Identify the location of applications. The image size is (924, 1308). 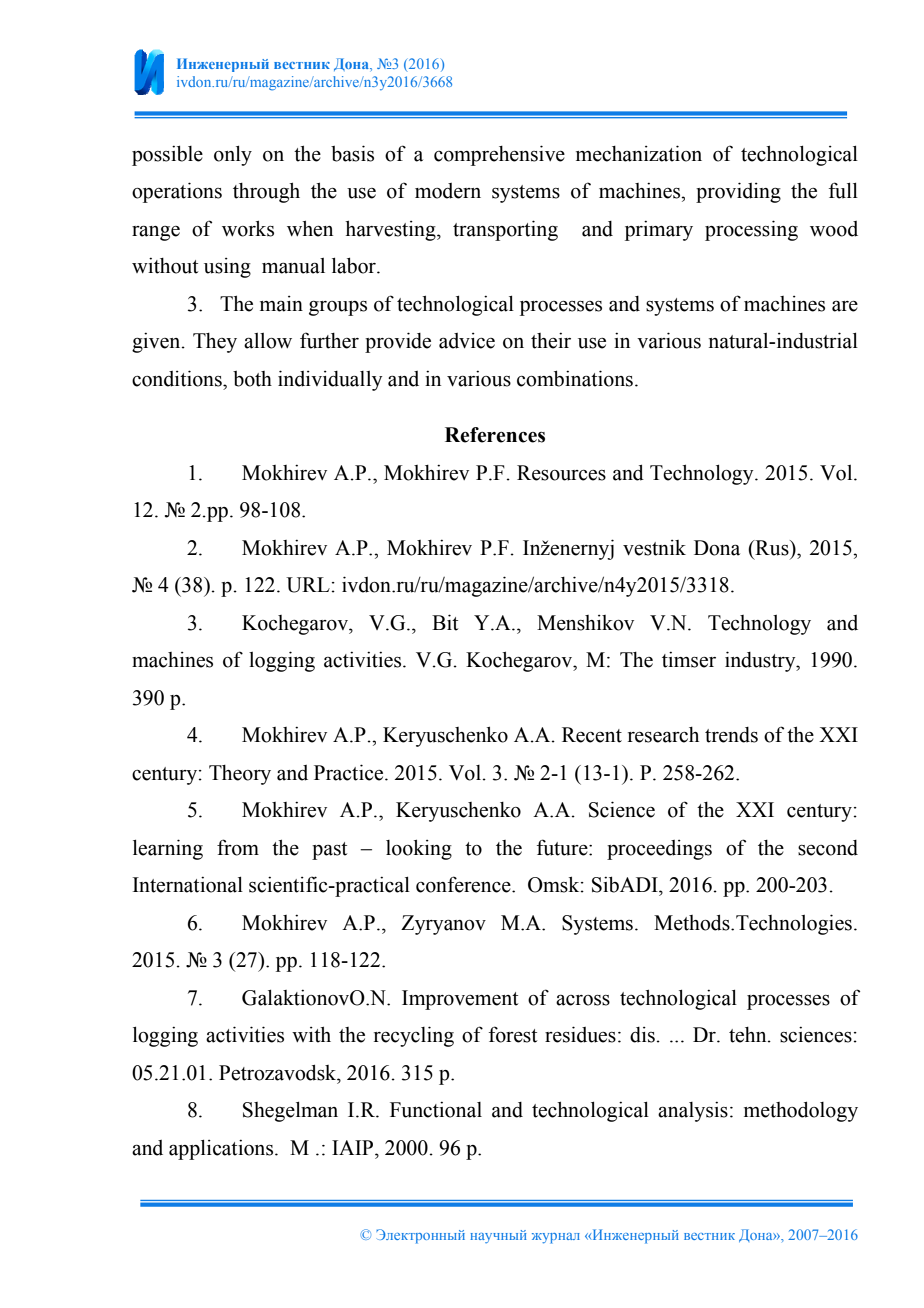
(222, 1149).
